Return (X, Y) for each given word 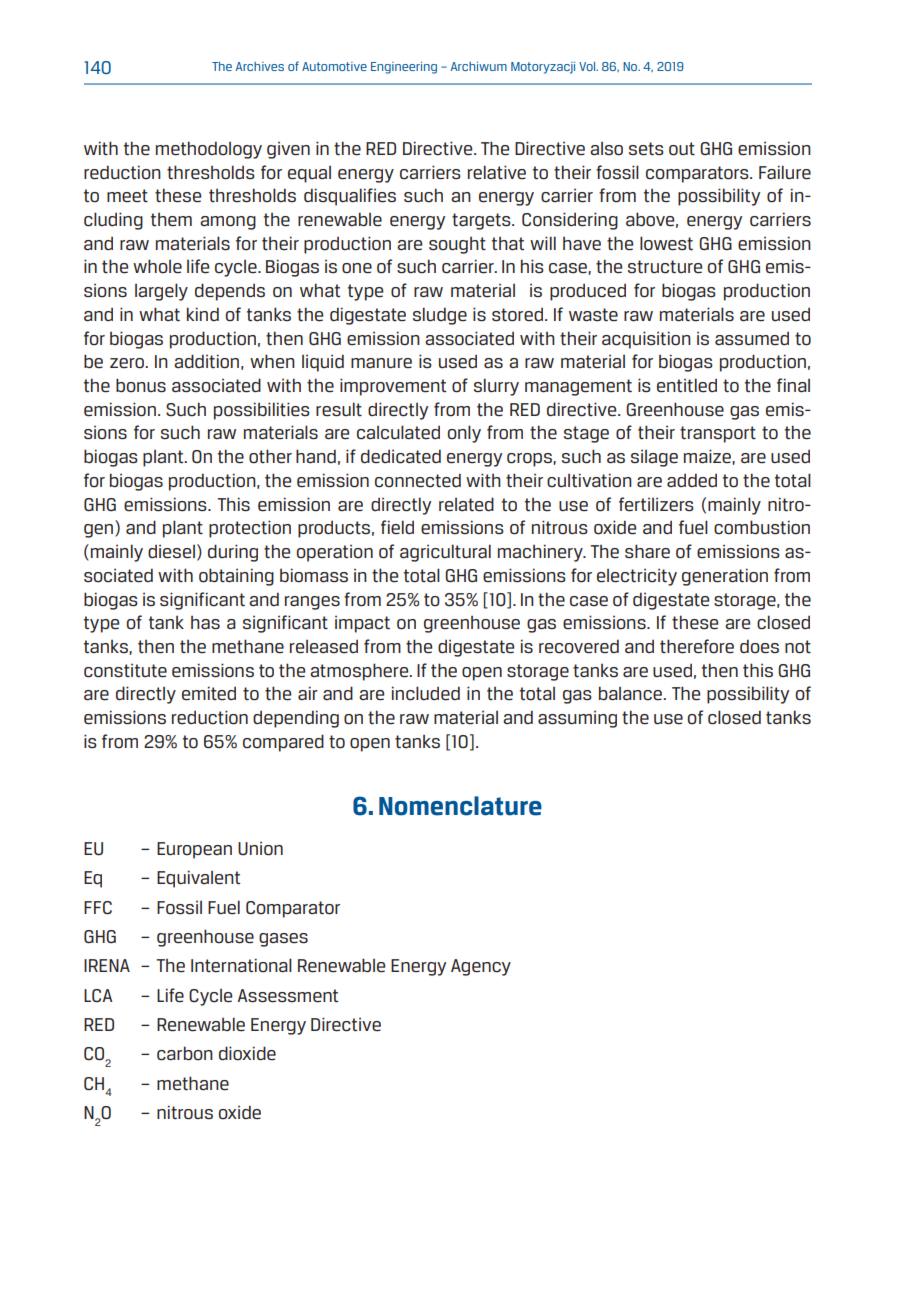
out (682, 149)
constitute (125, 671)
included (426, 693)
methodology (209, 150)
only (464, 434)
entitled (687, 385)
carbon (185, 1053)
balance (631, 693)
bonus (141, 385)
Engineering (404, 68)
